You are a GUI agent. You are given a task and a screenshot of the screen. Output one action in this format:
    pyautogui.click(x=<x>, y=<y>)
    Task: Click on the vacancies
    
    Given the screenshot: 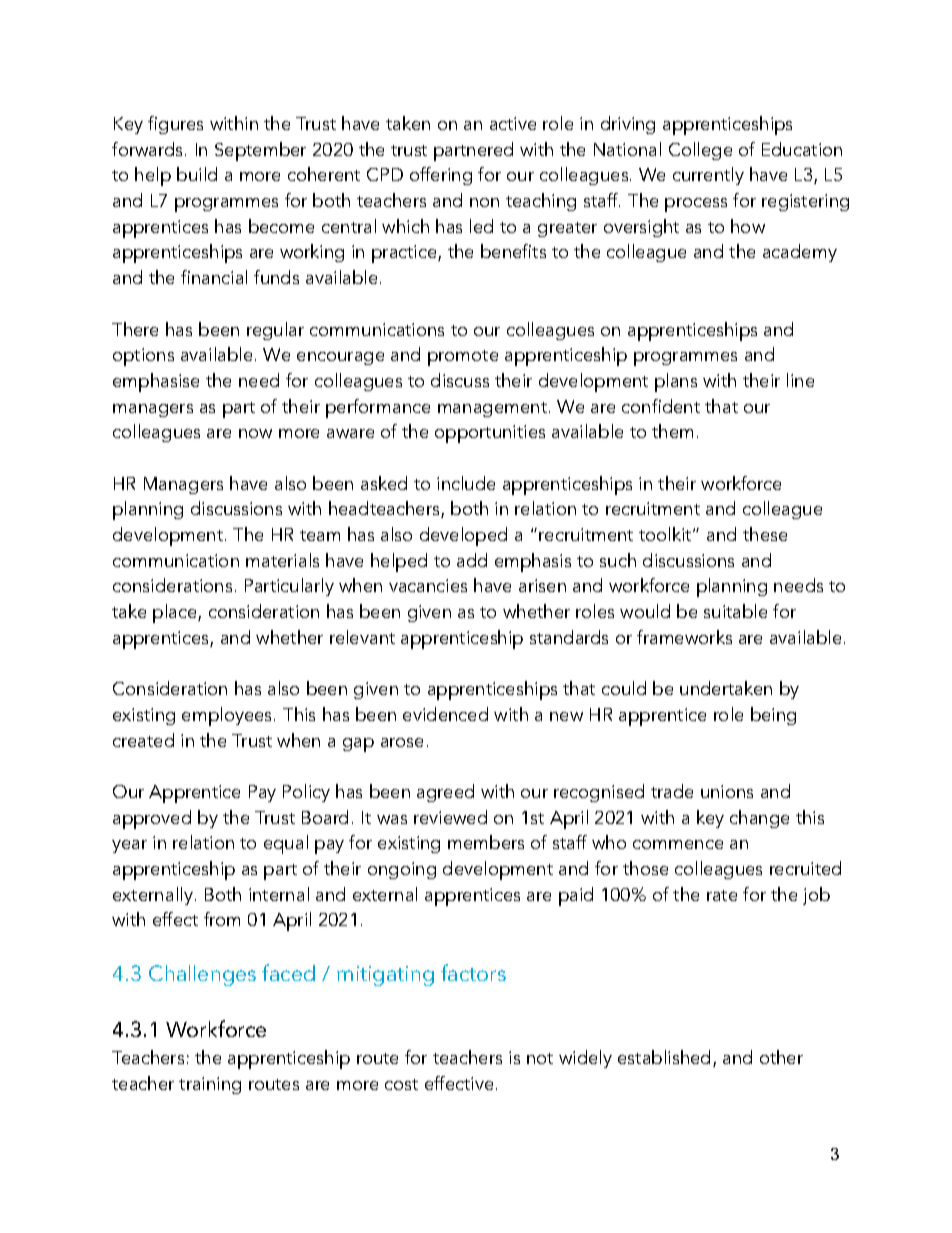 What is the action you would take?
    pyautogui.click(x=428, y=585)
